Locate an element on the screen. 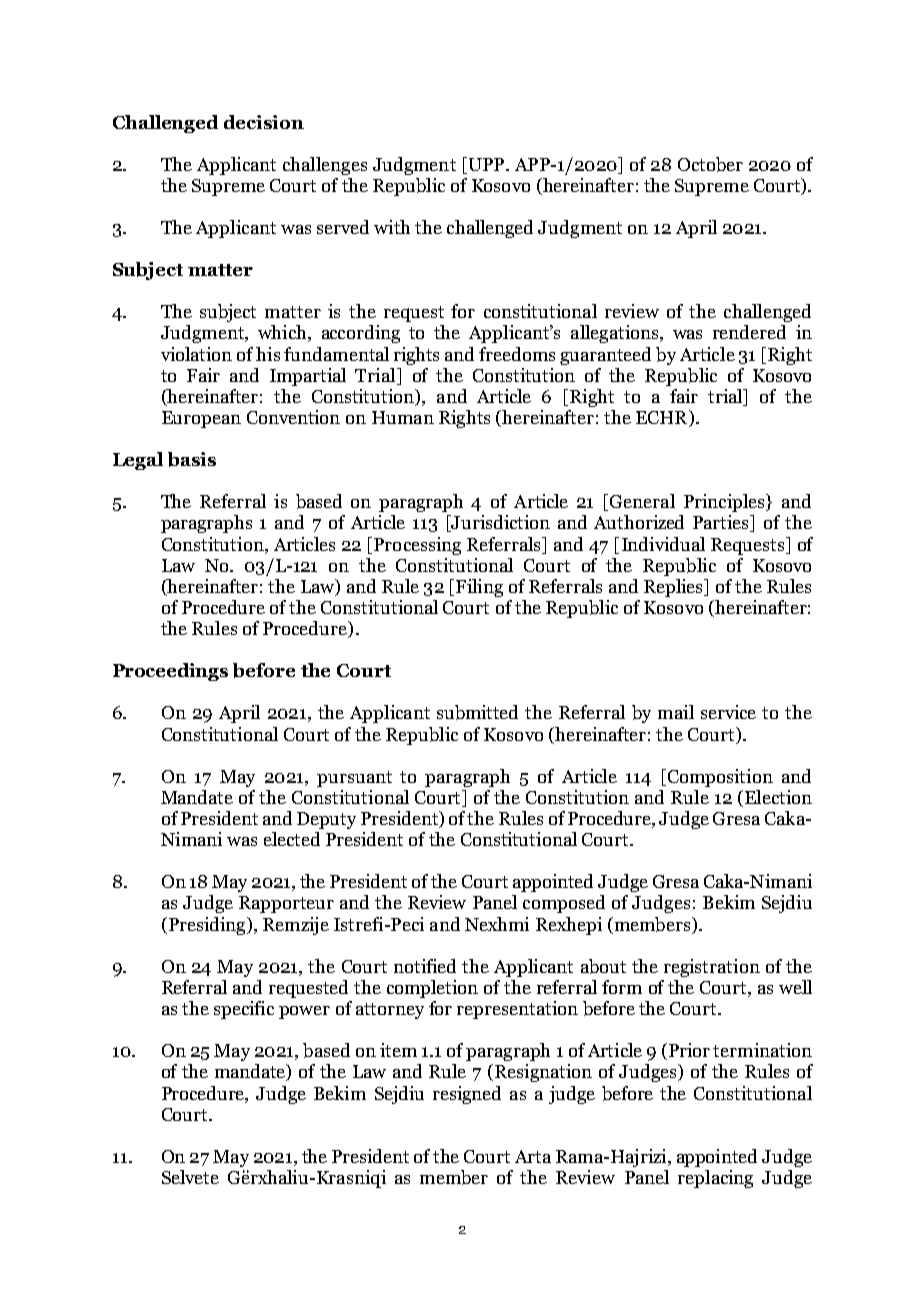 This screenshot has width=924, height=1308. power is located at coordinates (304, 1012).
